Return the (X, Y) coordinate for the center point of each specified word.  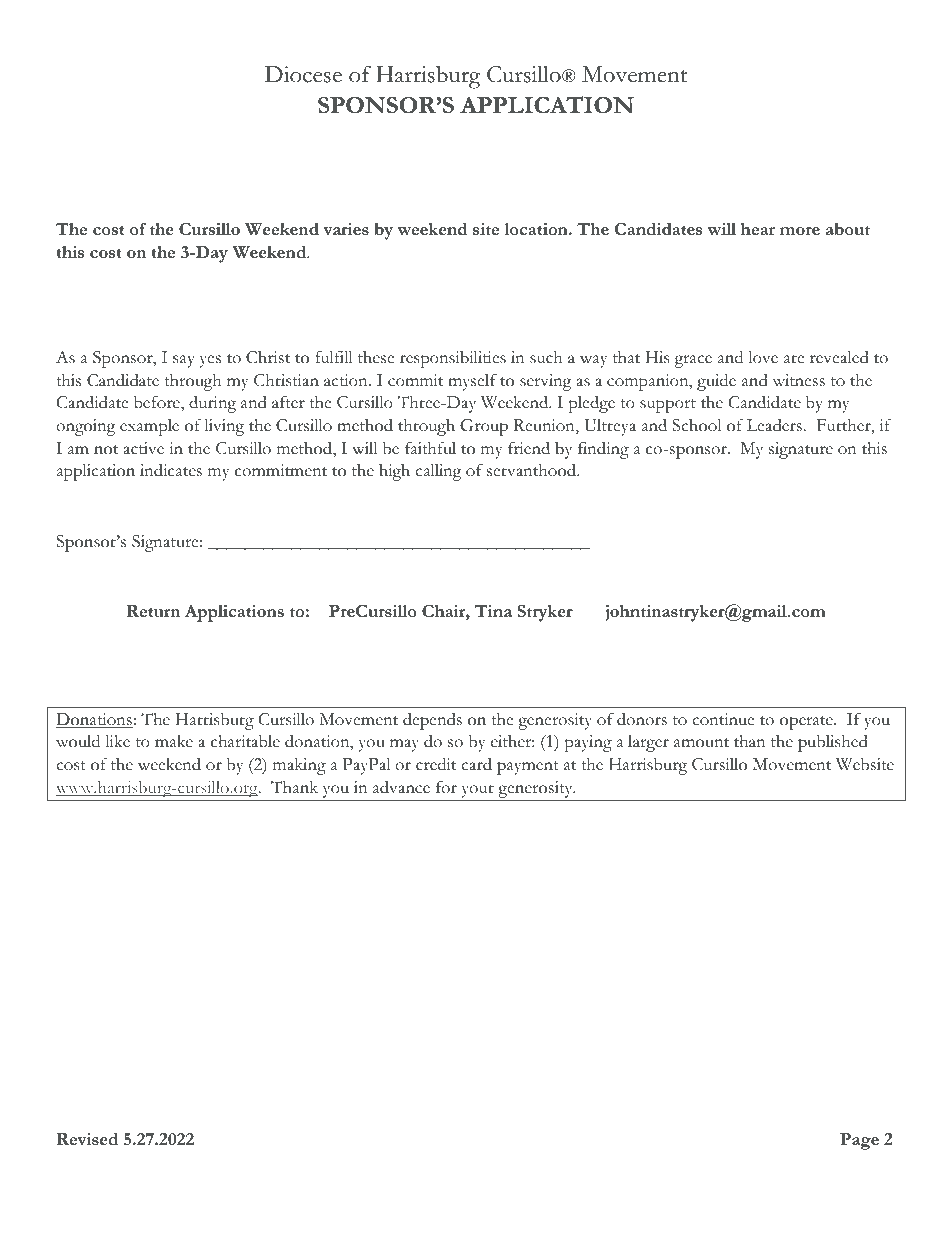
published (833, 743)
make (174, 741)
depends (432, 721)
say (184, 361)
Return (153, 611)
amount (701, 743)
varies (346, 229)
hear (758, 229)
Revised (87, 1139)
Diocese (303, 74)
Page (859, 1141)
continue (723, 719)
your (478, 791)
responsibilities (453, 359)
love (763, 357)
